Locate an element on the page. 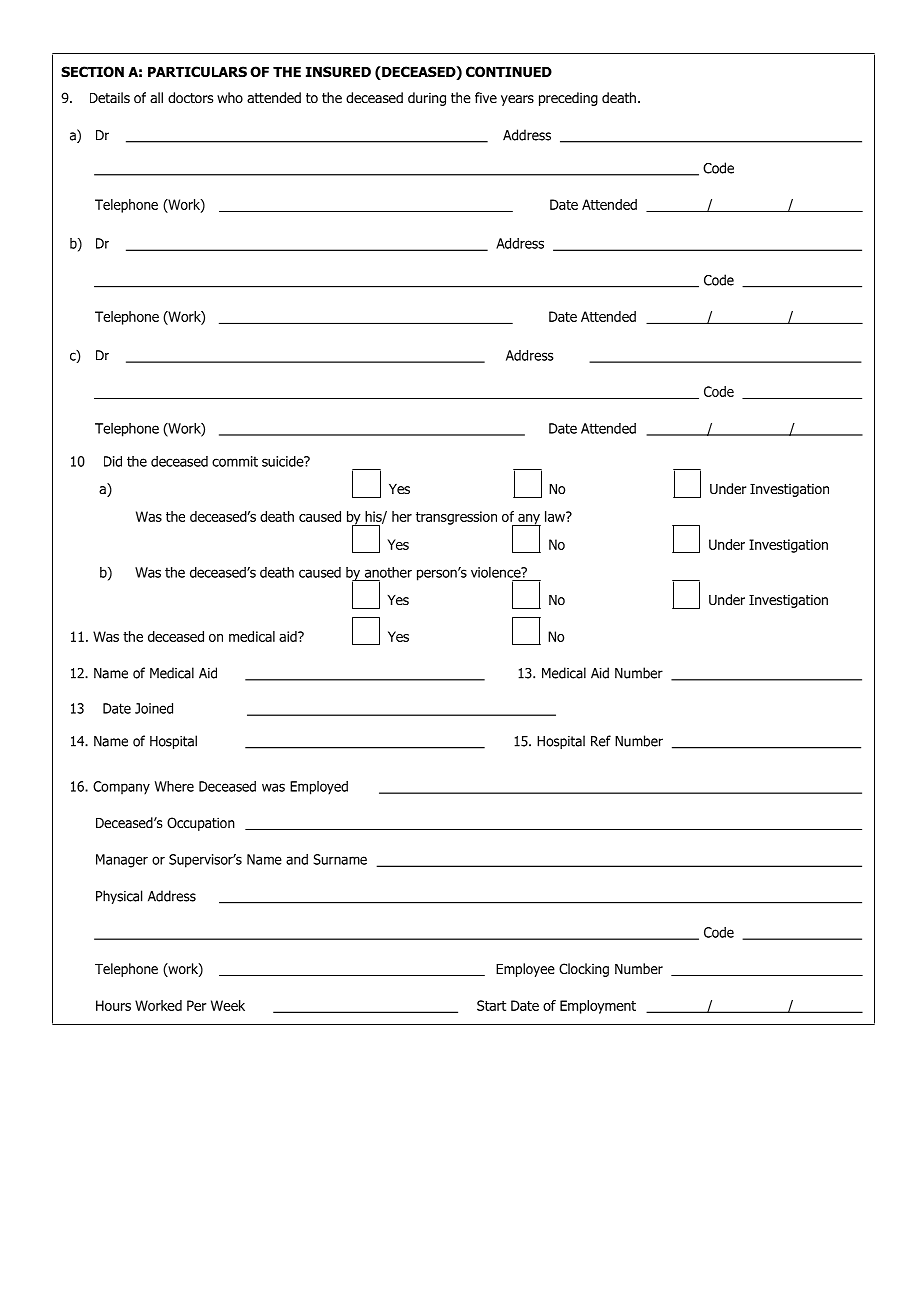  all is located at coordinates (156, 97).
